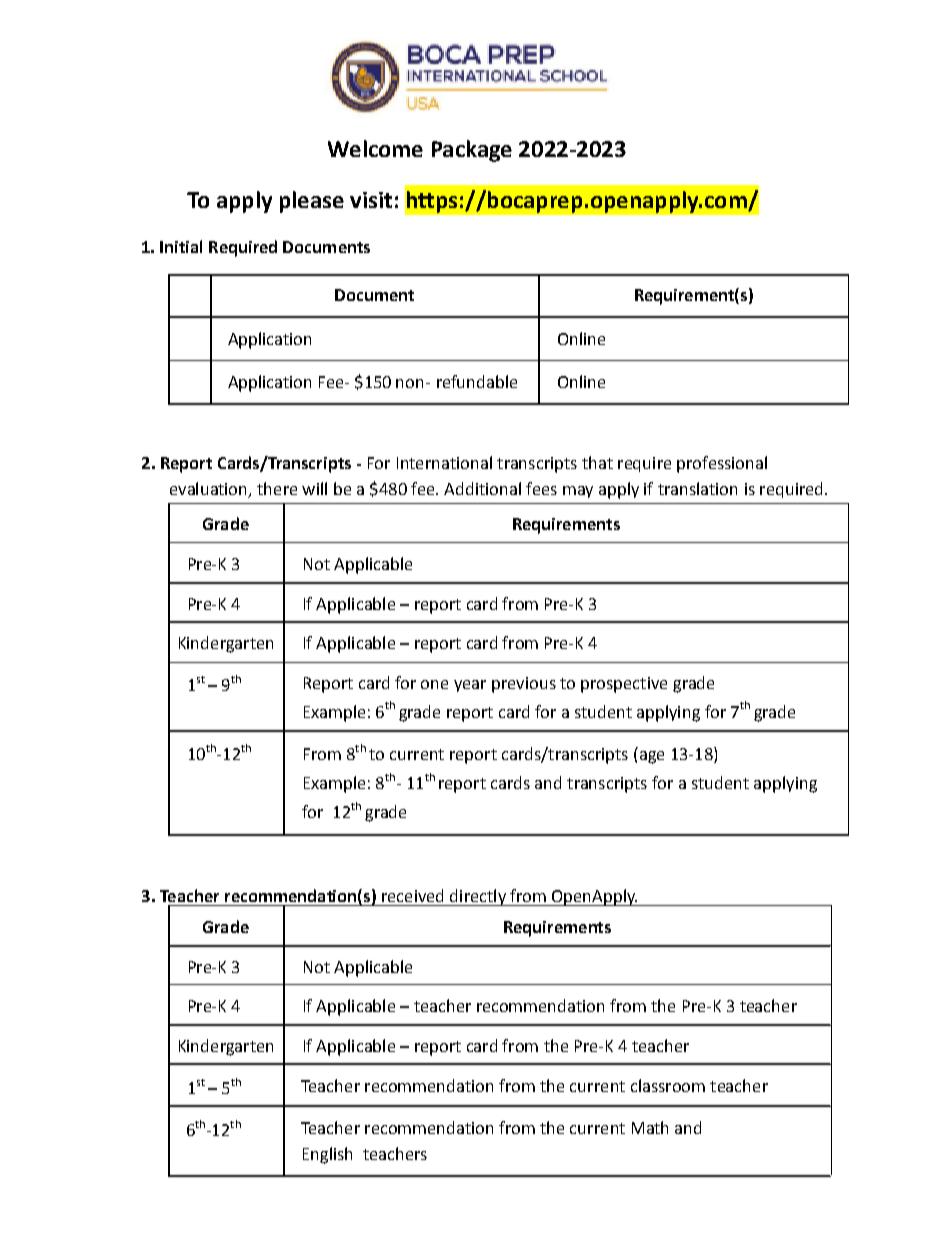  What do you see at coordinates (668, 1085) in the document?
I see `classroom` at bounding box center [668, 1085].
